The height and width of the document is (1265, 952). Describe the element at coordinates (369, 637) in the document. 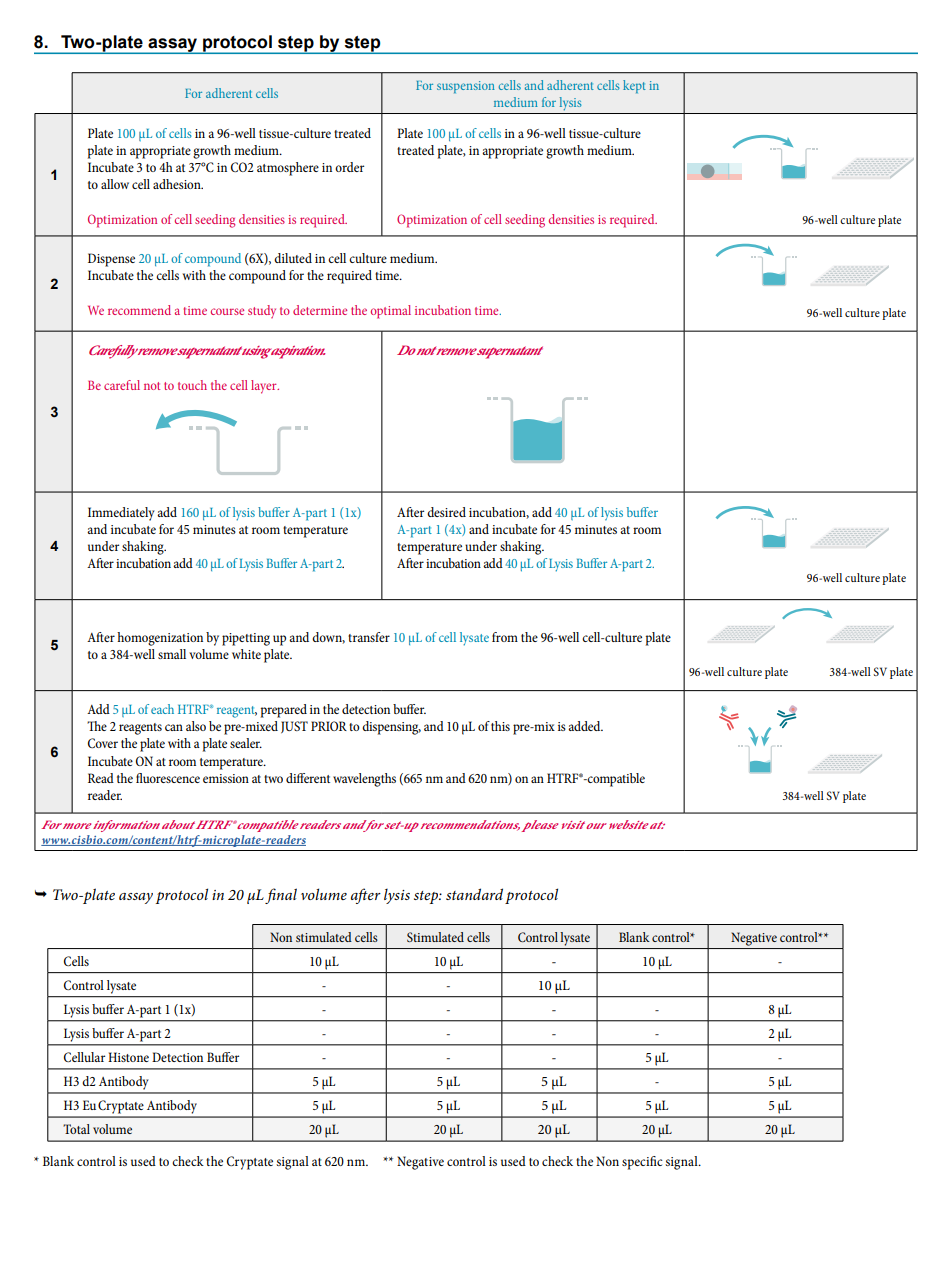

I see `transfer` at that location.
